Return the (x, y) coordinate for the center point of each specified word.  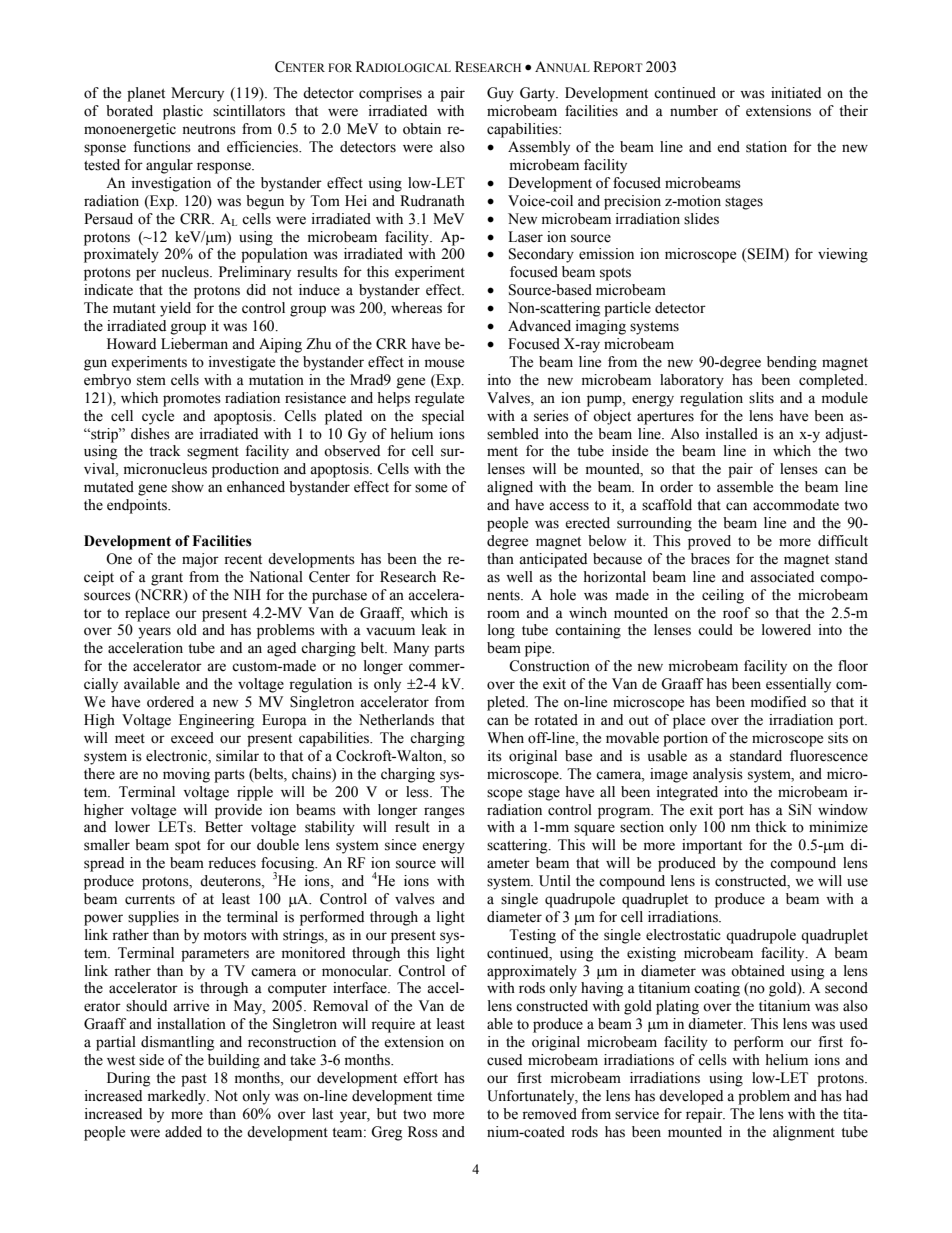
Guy (500, 94)
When (505, 738)
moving (186, 775)
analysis (718, 775)
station (766, 147)
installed (732, 434)
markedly (178, 1097)
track (164, 451)
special (443, 417)
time (450, 1096)
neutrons (209, 130)
